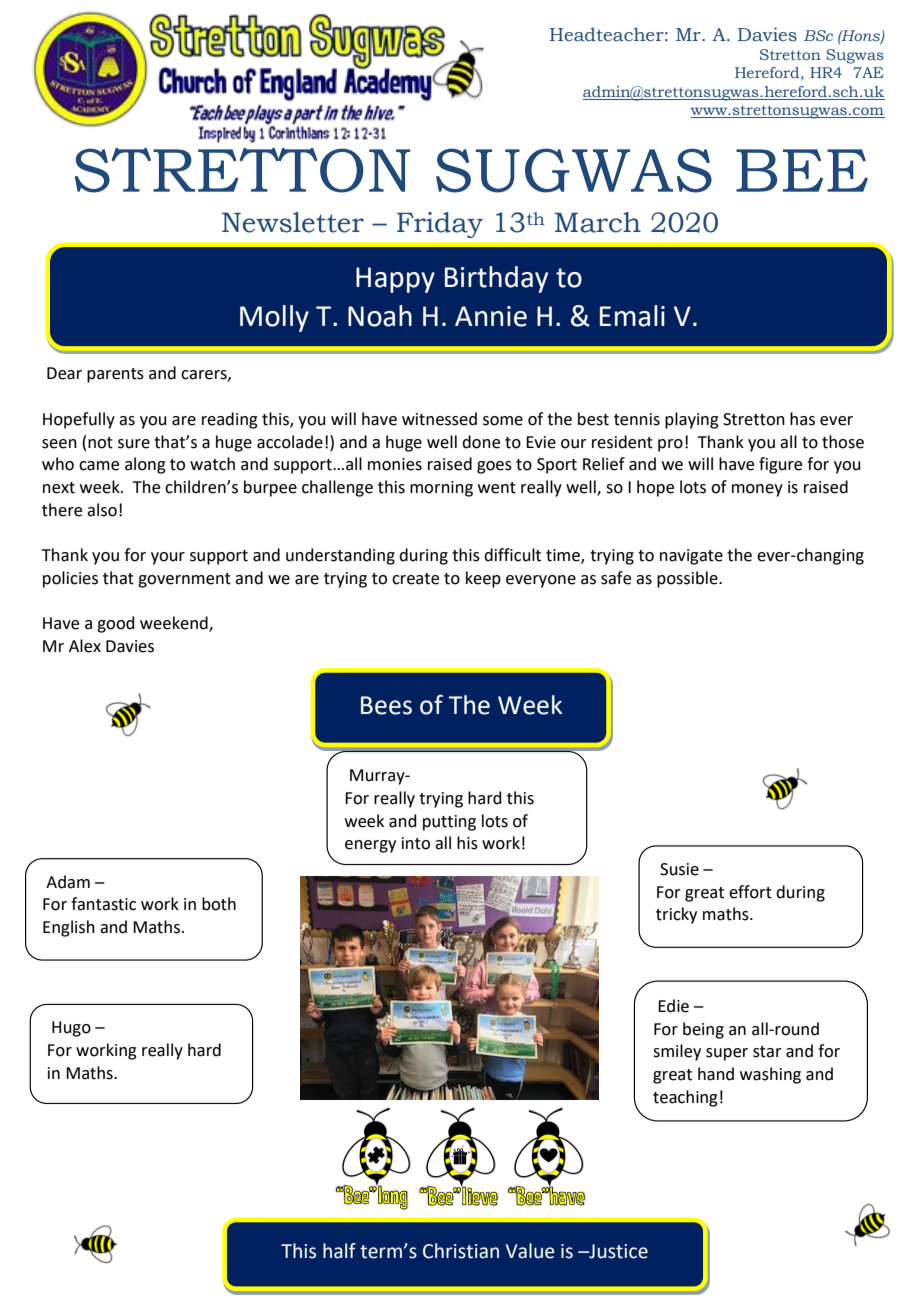 Image resolution: width=924 pixels, height=1308 pixels. I want to click on Hugo, so click(71, 1029).
